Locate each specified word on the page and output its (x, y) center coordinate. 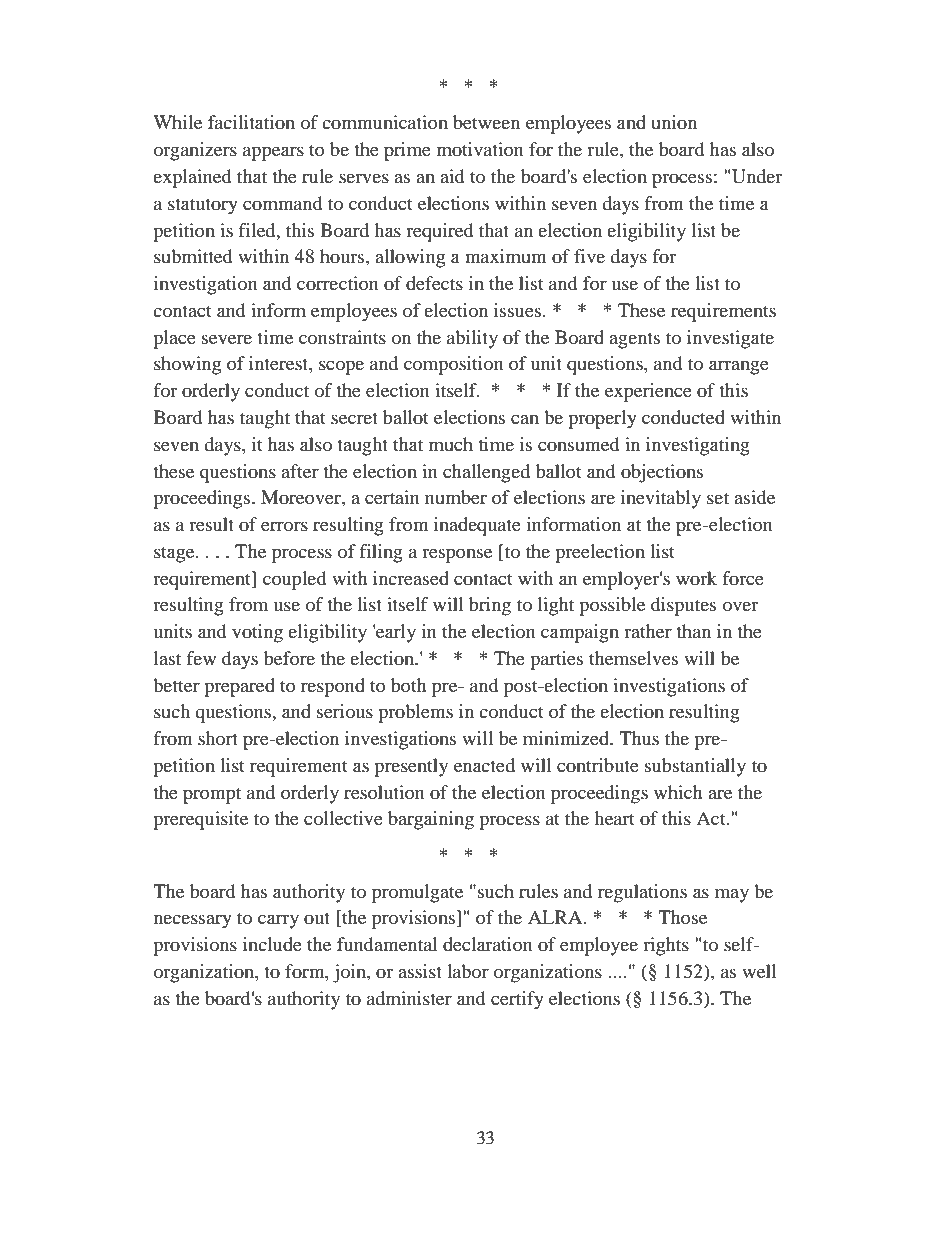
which (678, 792)
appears (273, 153)
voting (257, 633)
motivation (480, 149)
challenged (486, 473)
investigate (730, 339)
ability (472, 339)
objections (662, 473)
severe (227, 339)
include (272, 944)
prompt (212, 795)
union (674, 122)
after (300, 471)
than (693, 631)
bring (490, 606)
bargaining (431, 820)
